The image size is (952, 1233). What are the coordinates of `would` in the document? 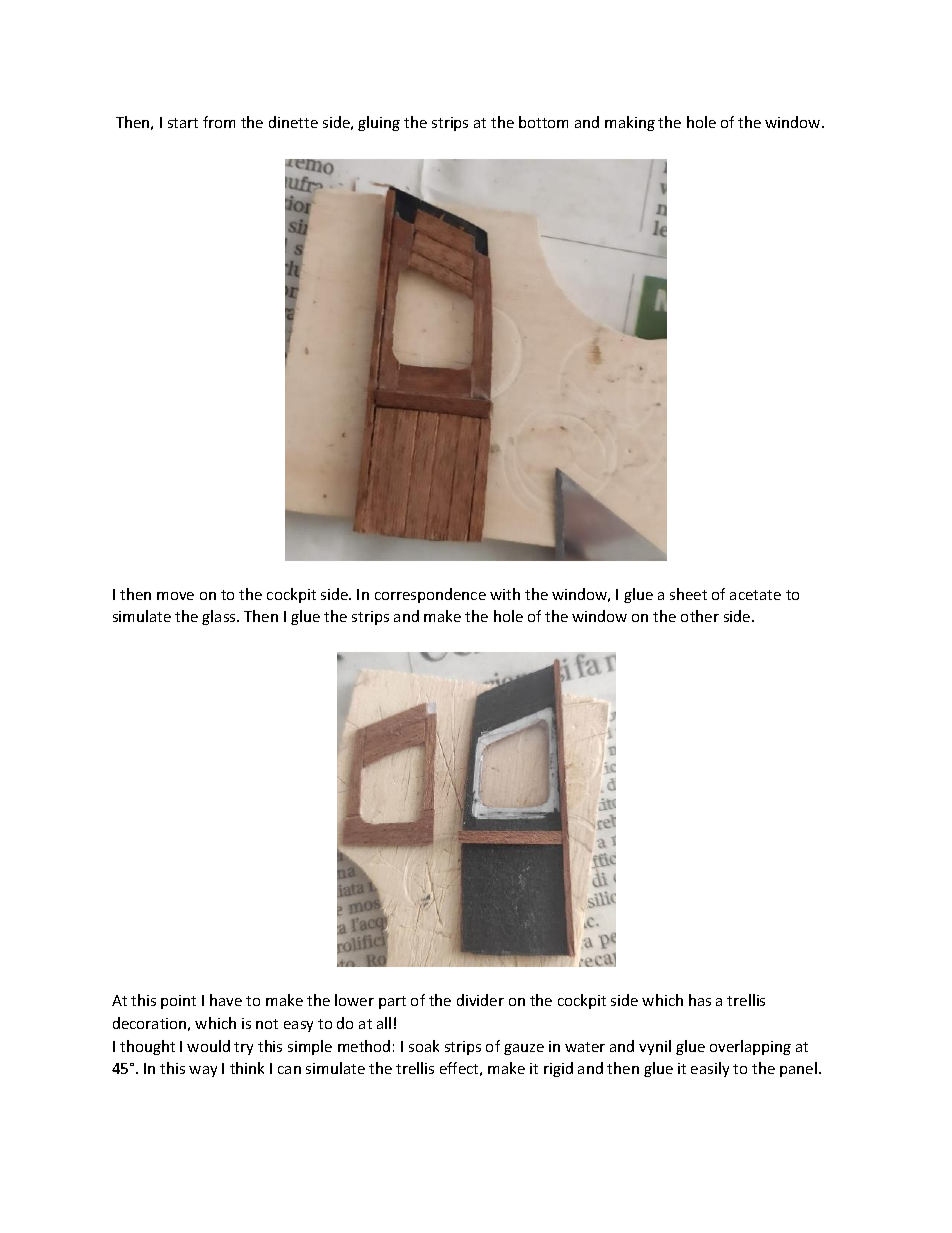 It's located at (208, 1046).
